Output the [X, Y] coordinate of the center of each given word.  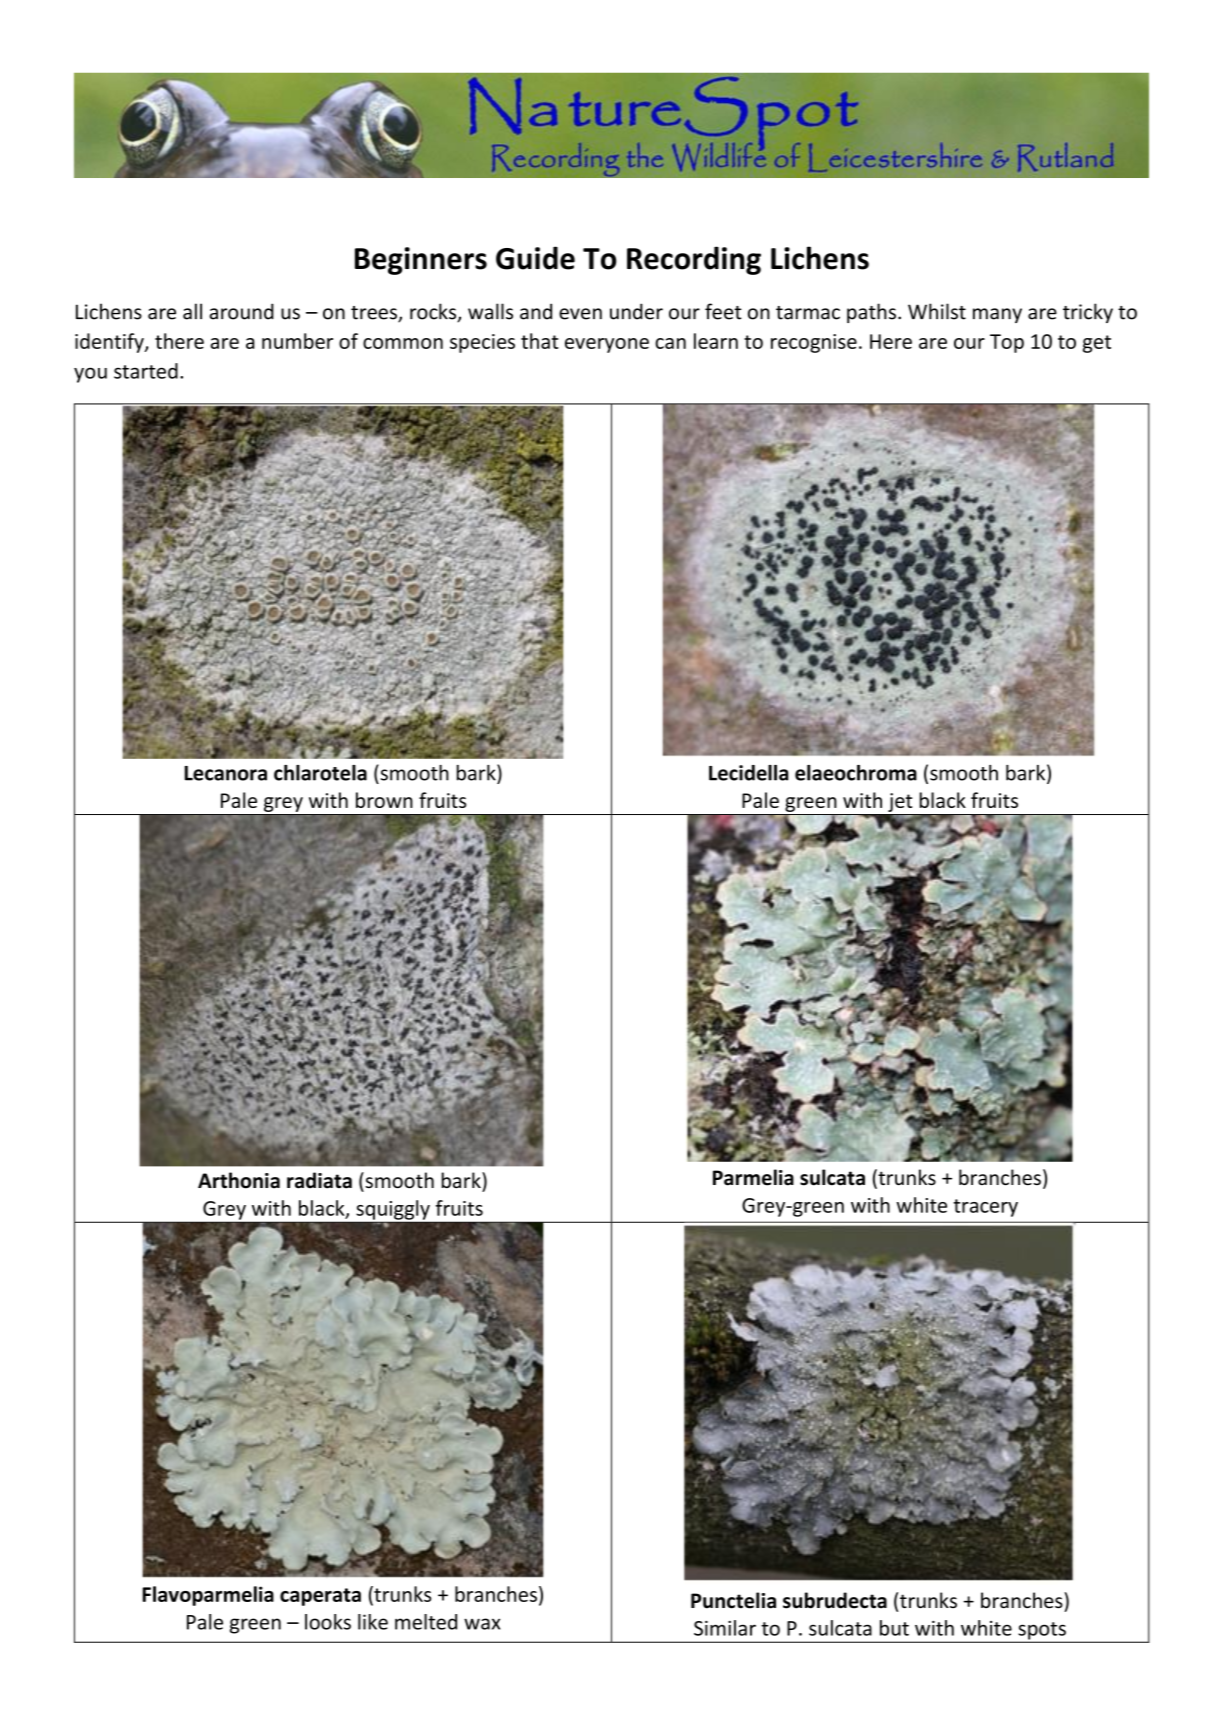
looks [328, 1622]
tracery [986, 1208]
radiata [319, 1180]
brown [384, 800]
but [894, 1628]
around [241, 311]
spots [1042, 1632]
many [997, 315]
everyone [607, 345]
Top [1007, 343]
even [580, 314]
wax [482, 1624]
